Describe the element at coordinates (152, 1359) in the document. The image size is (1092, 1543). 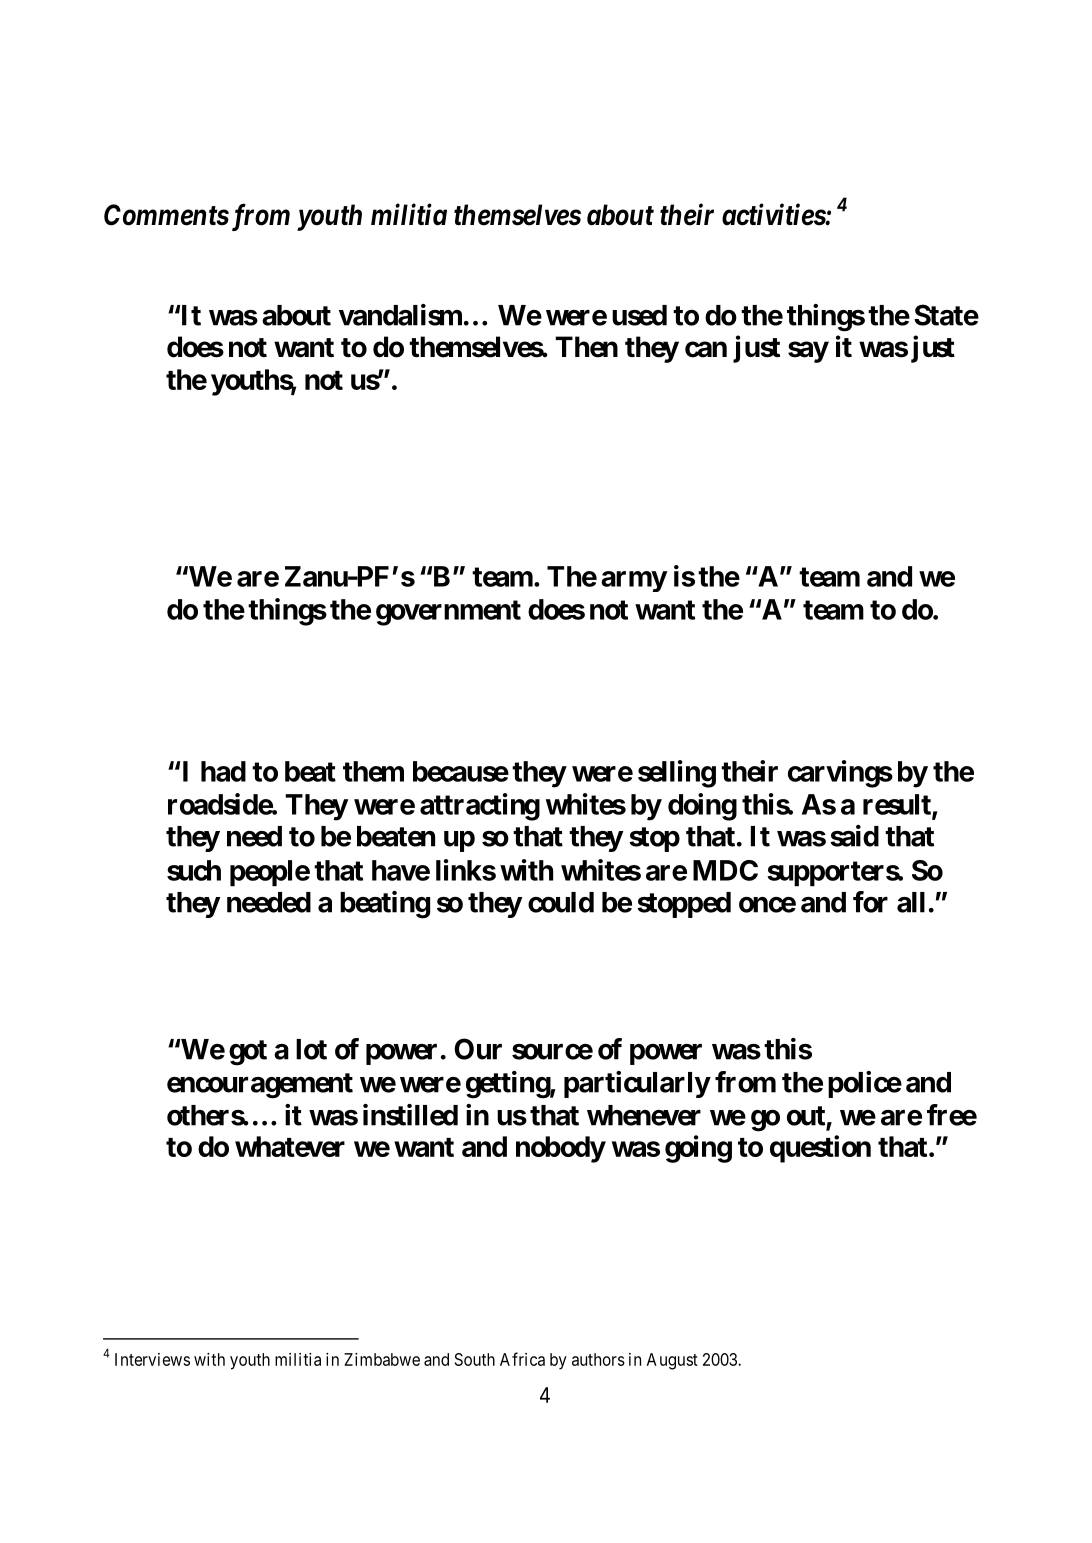
I see `Interviews` at that location.
